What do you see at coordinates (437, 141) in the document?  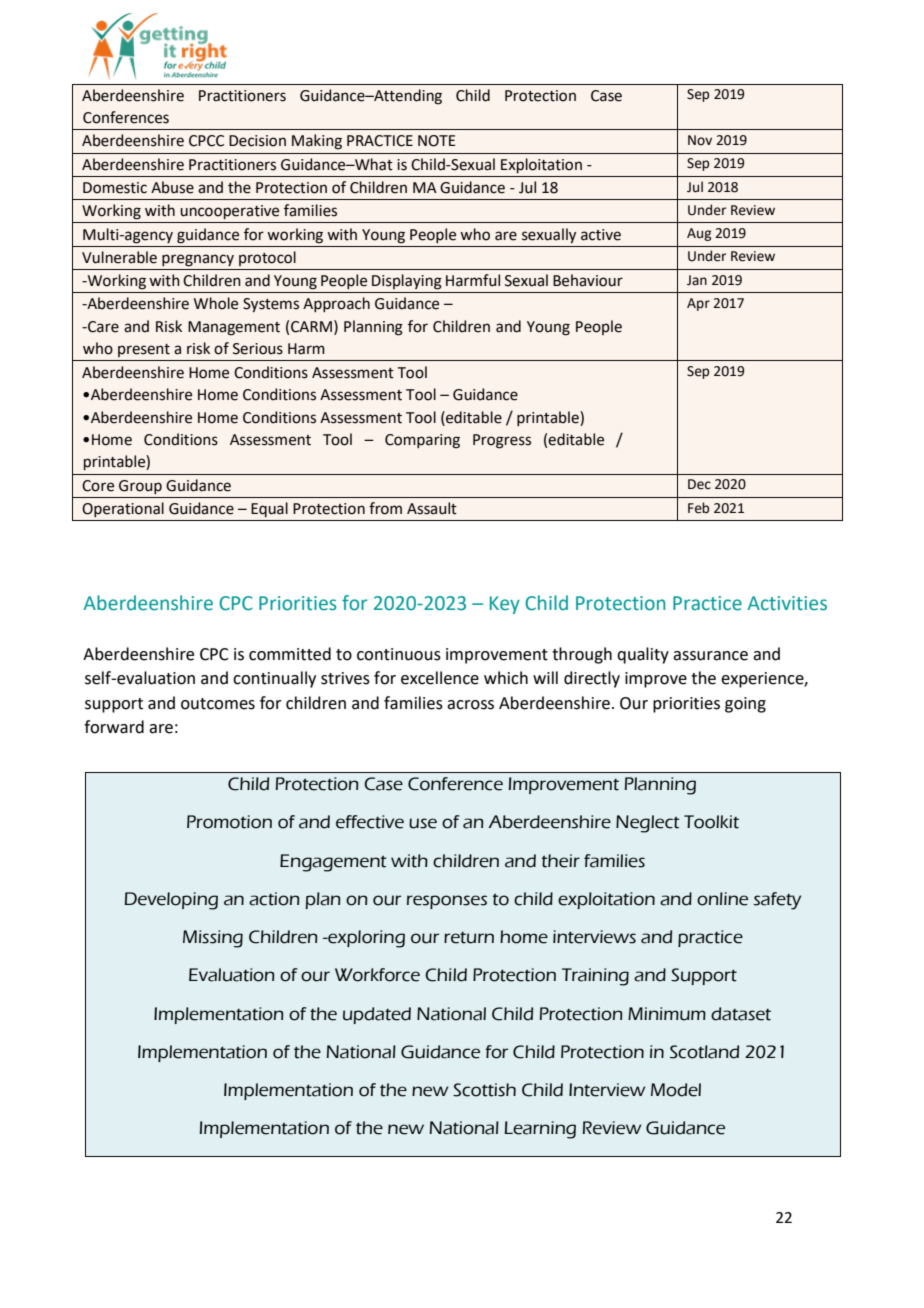 I see `NOTE` at bounding box center [437, 141].
